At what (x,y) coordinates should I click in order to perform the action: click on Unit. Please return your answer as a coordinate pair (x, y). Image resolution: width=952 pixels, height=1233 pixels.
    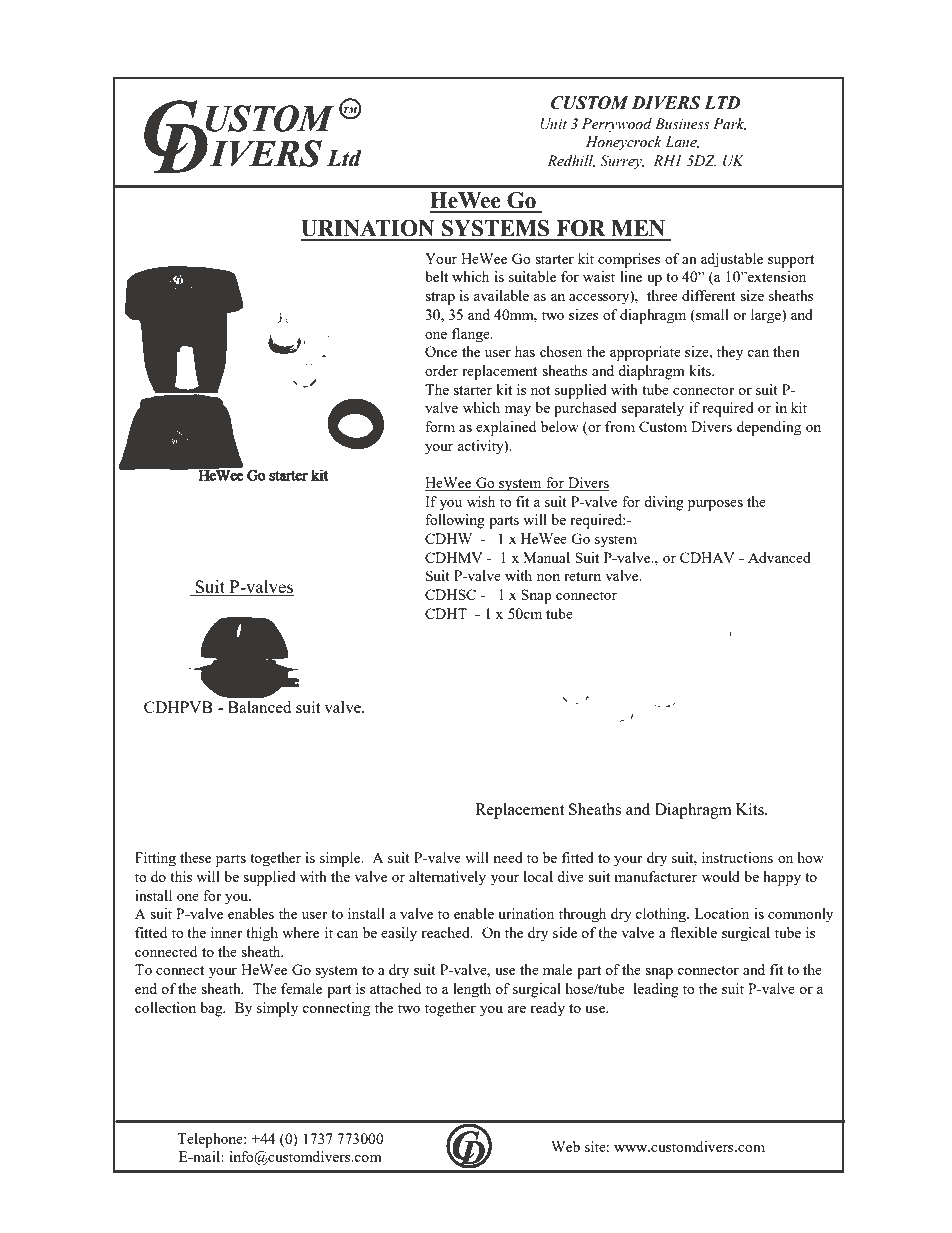
    Looking at the image, I should click on (553, 124).
